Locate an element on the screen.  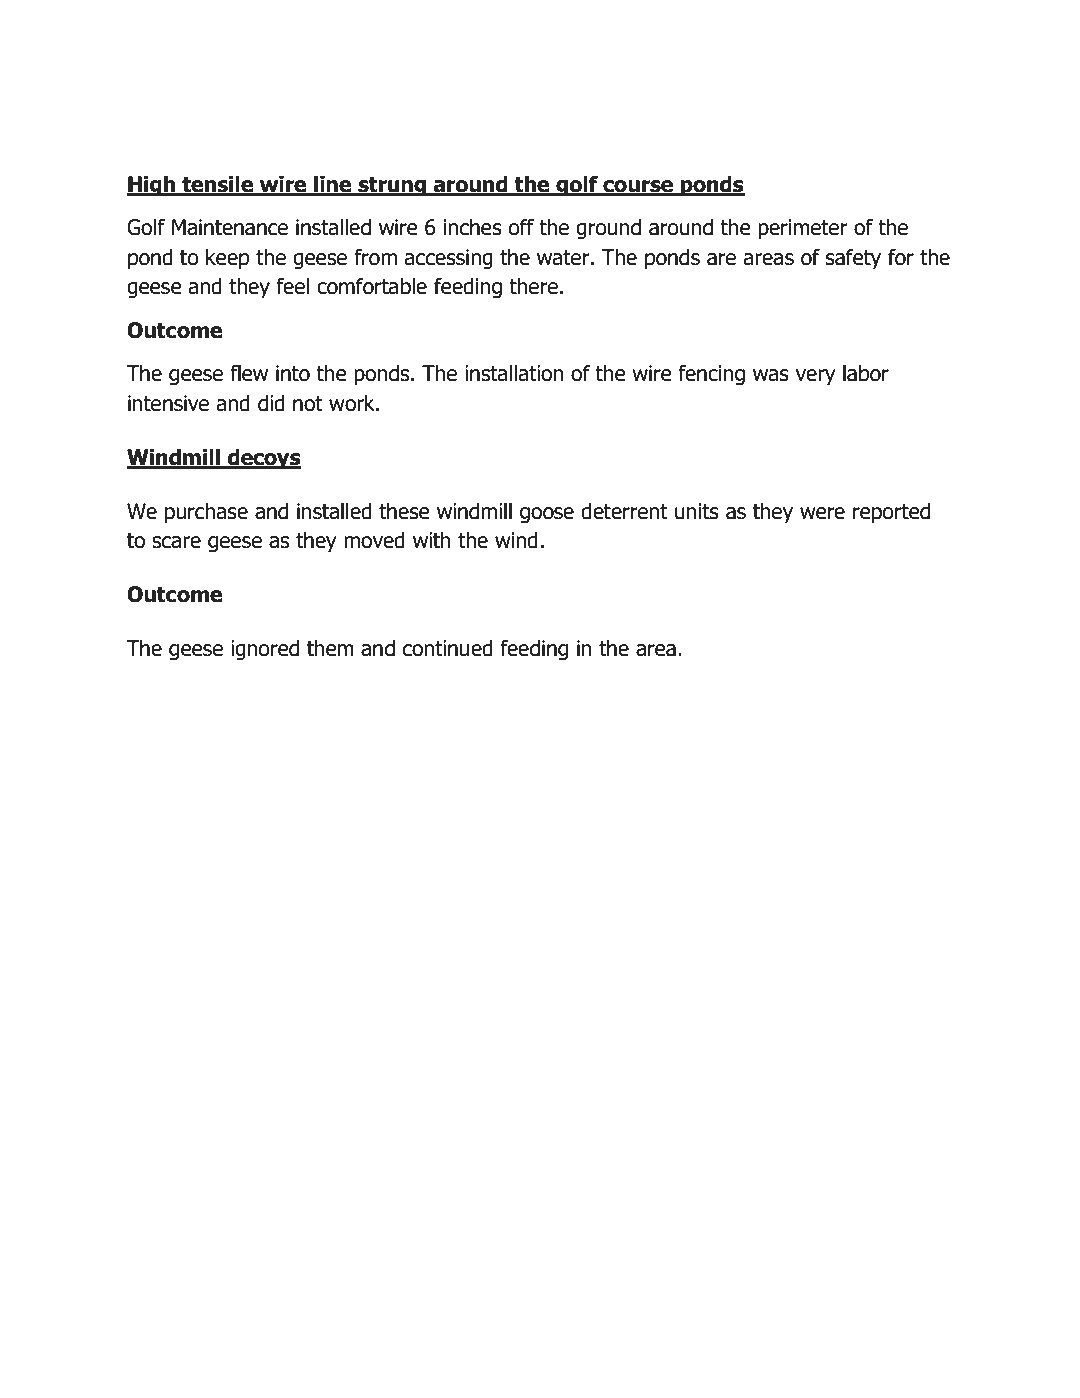
safety is located at coordinates (853, 259).
